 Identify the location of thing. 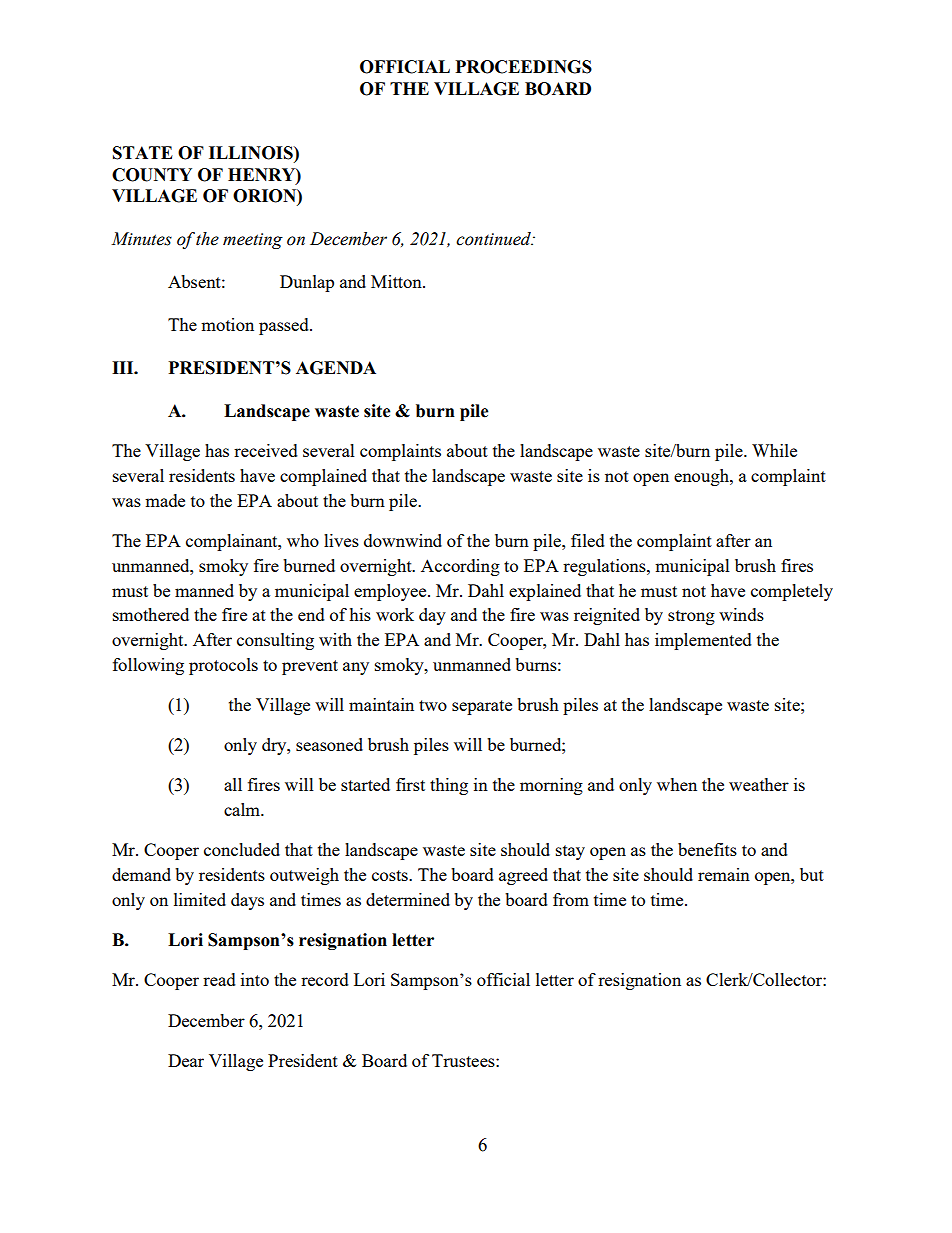
(449, 786).
